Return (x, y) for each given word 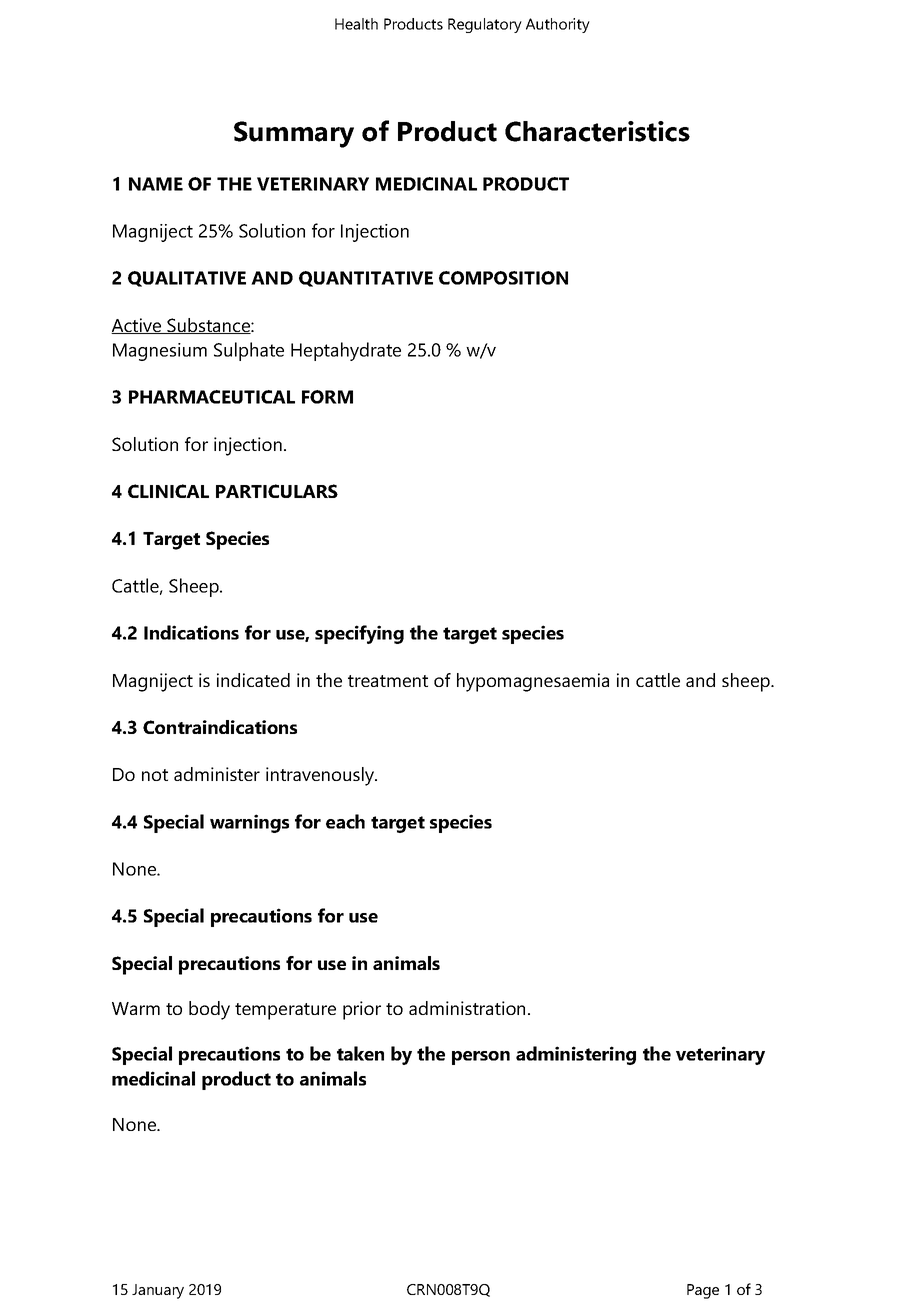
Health (356, 24)
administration (467, 1008)
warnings (249, 823)
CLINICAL (168, 491)
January (158, 1291)
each (345, 821)
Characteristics (597, 131)
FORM (327, 397)
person (481, 1058)
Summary (294, 134)
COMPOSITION (503, 278)
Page (703, 1291)
